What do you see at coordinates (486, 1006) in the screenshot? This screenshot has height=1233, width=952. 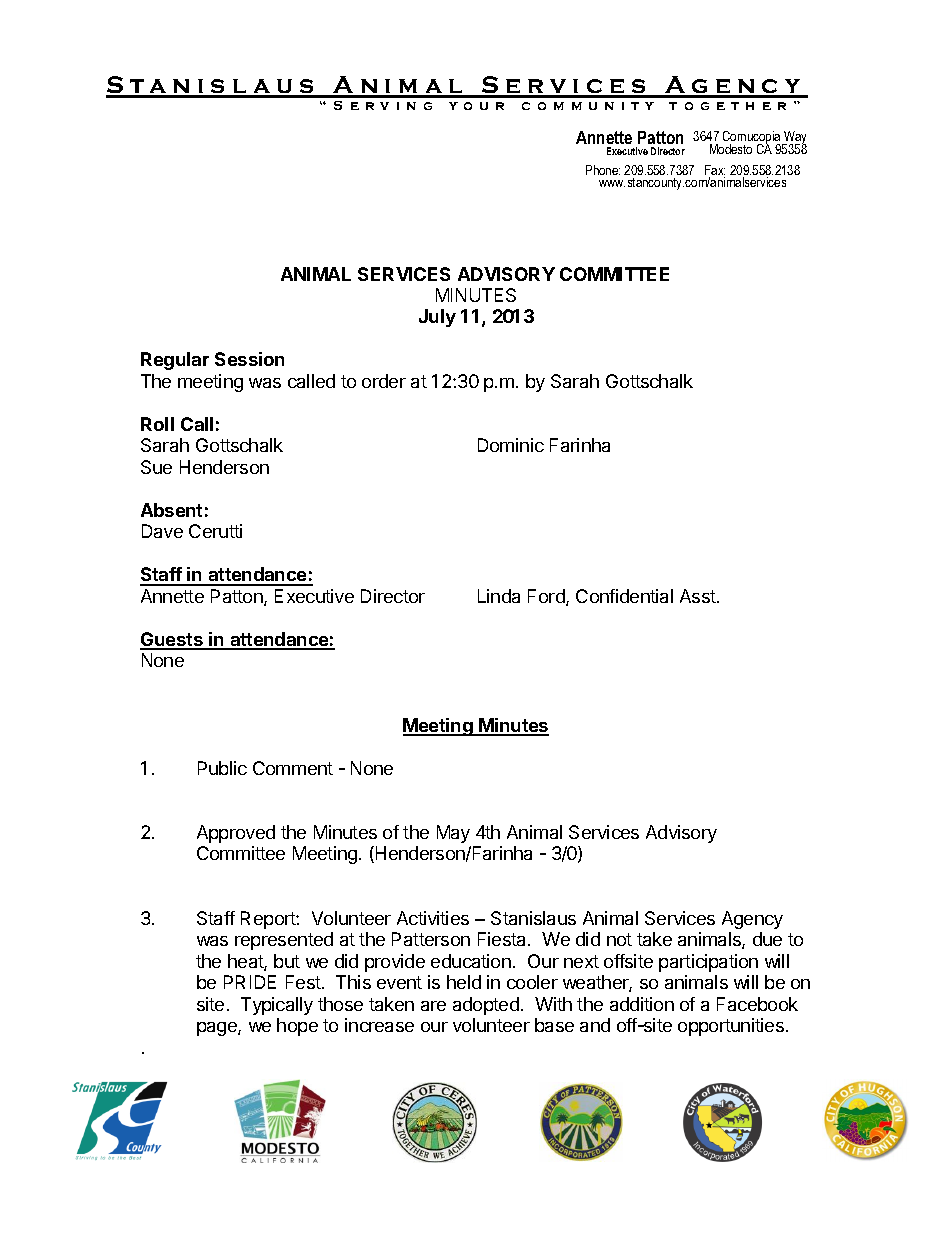 I see `adopted` at bounding box center [486, 1006].
